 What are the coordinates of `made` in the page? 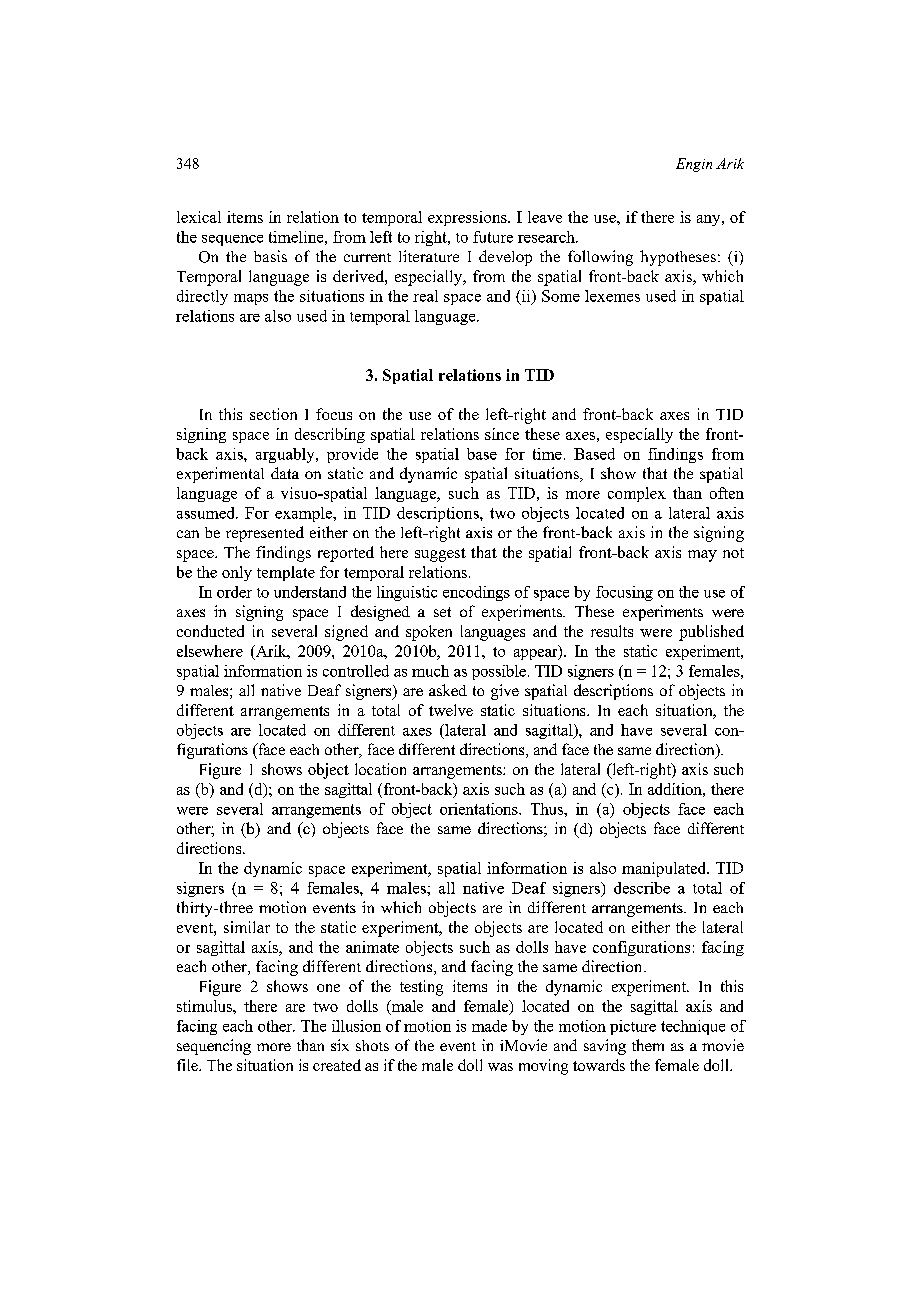 It's located at (489, 1026).
